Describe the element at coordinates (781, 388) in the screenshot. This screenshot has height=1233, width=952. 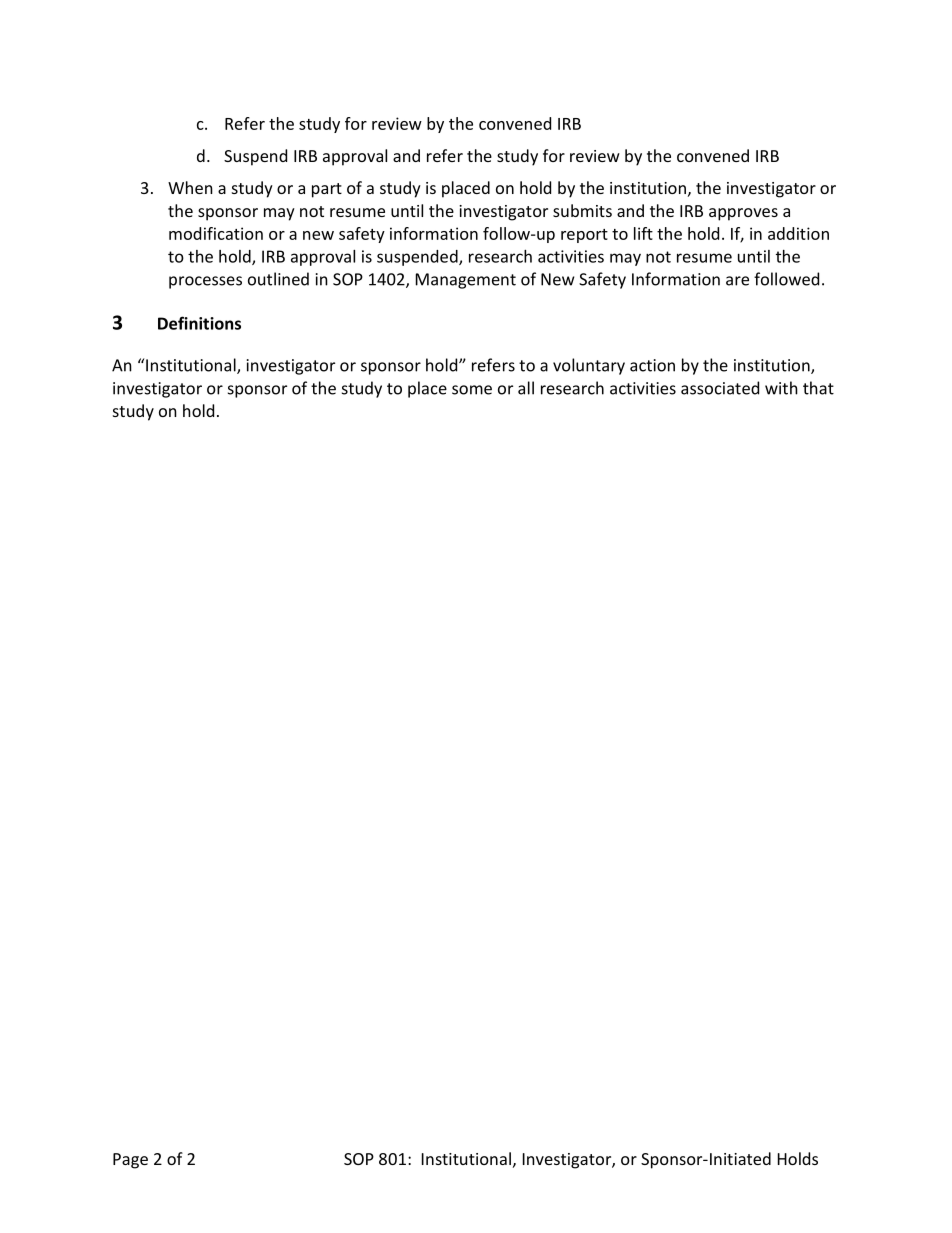
I see `with` at that location.
